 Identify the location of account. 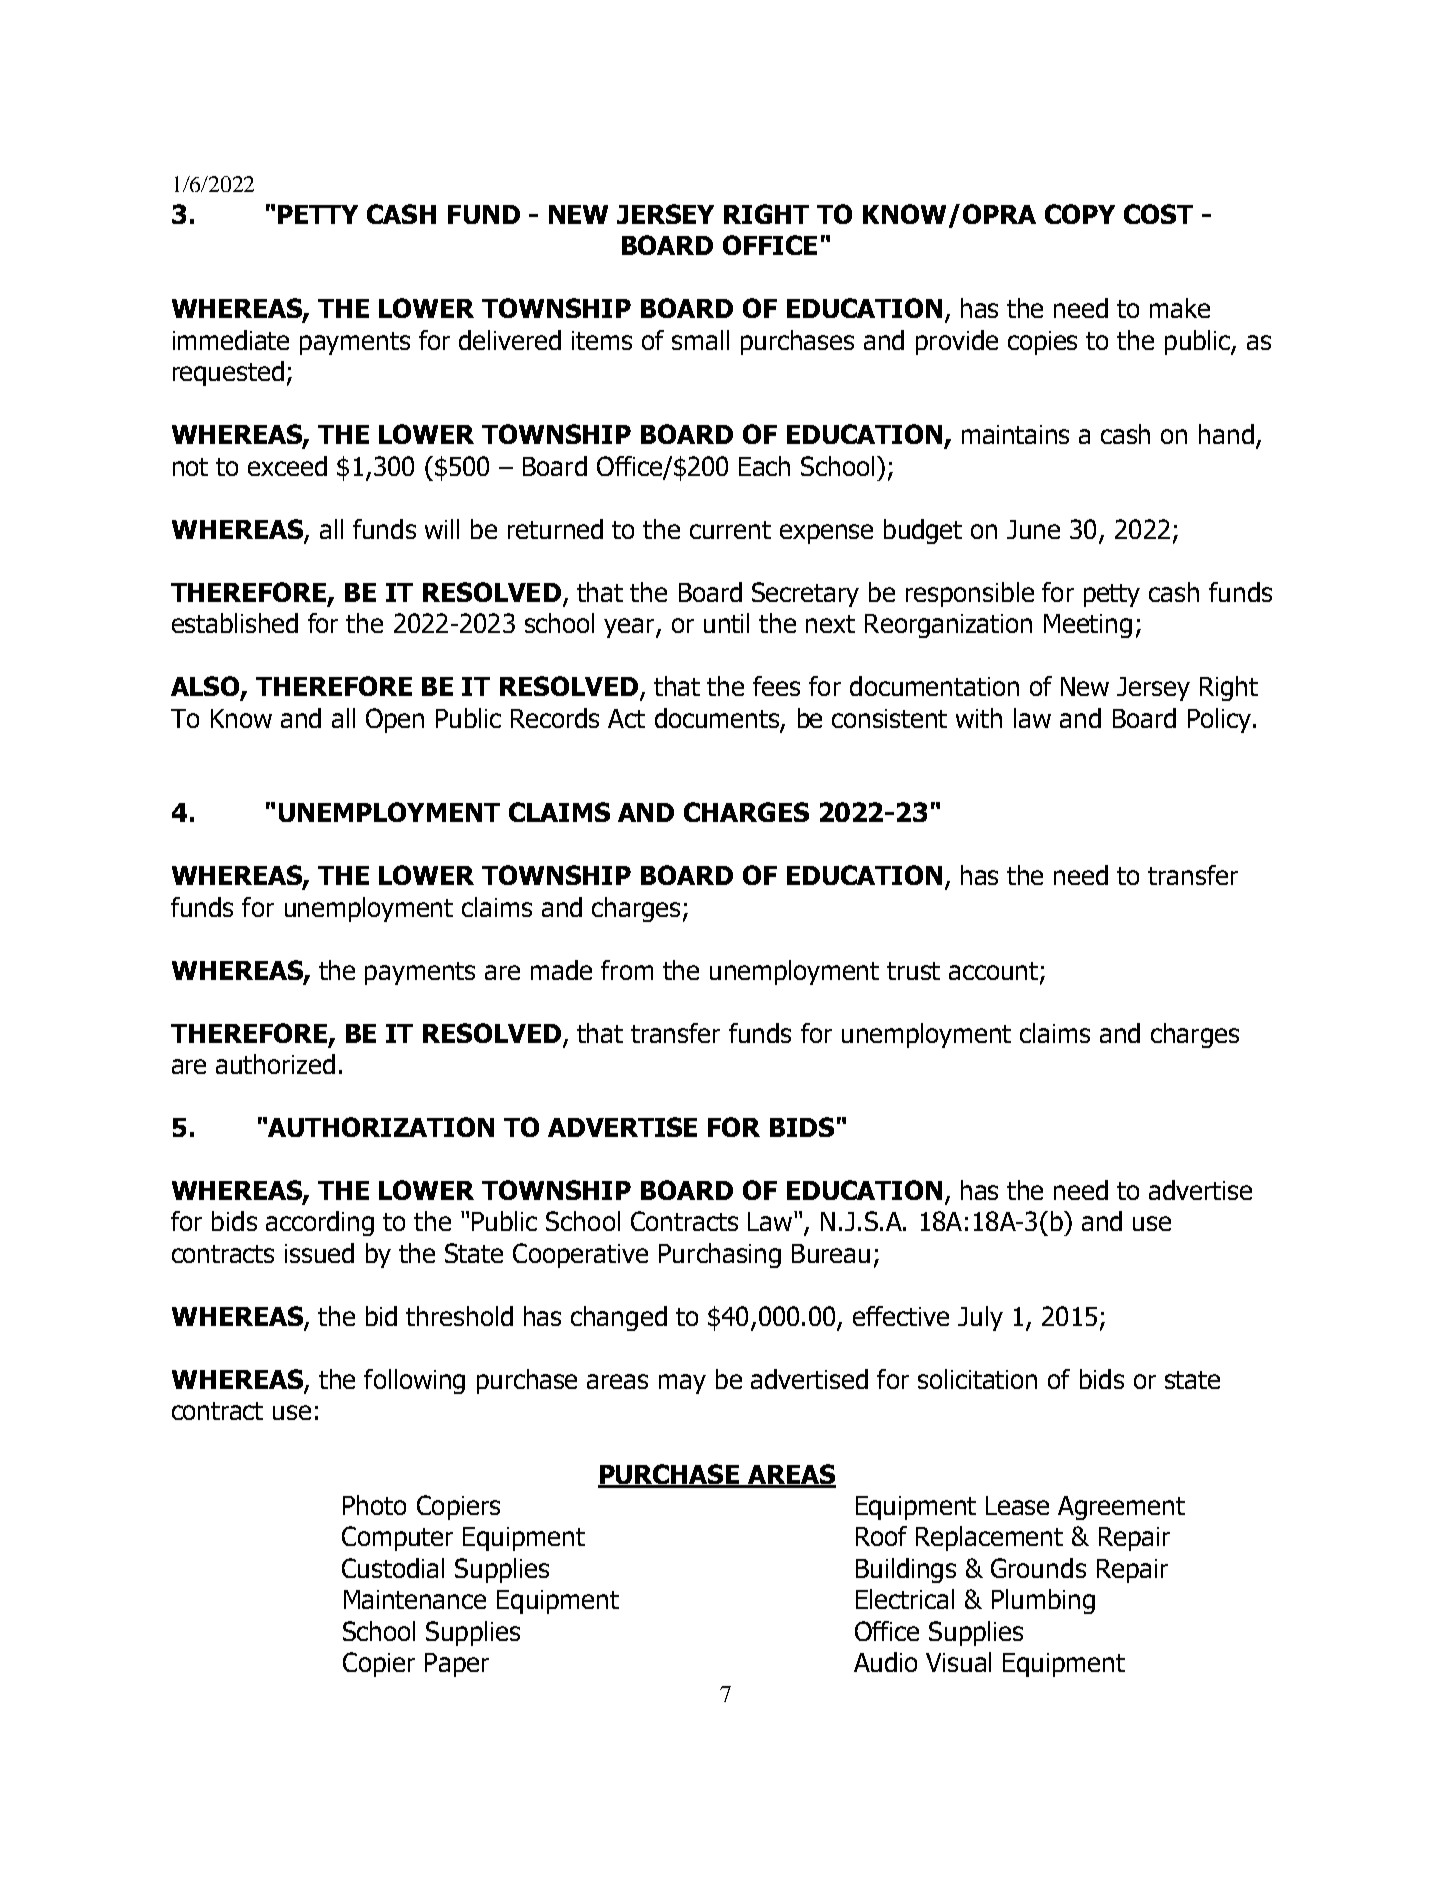
(995, 972).
